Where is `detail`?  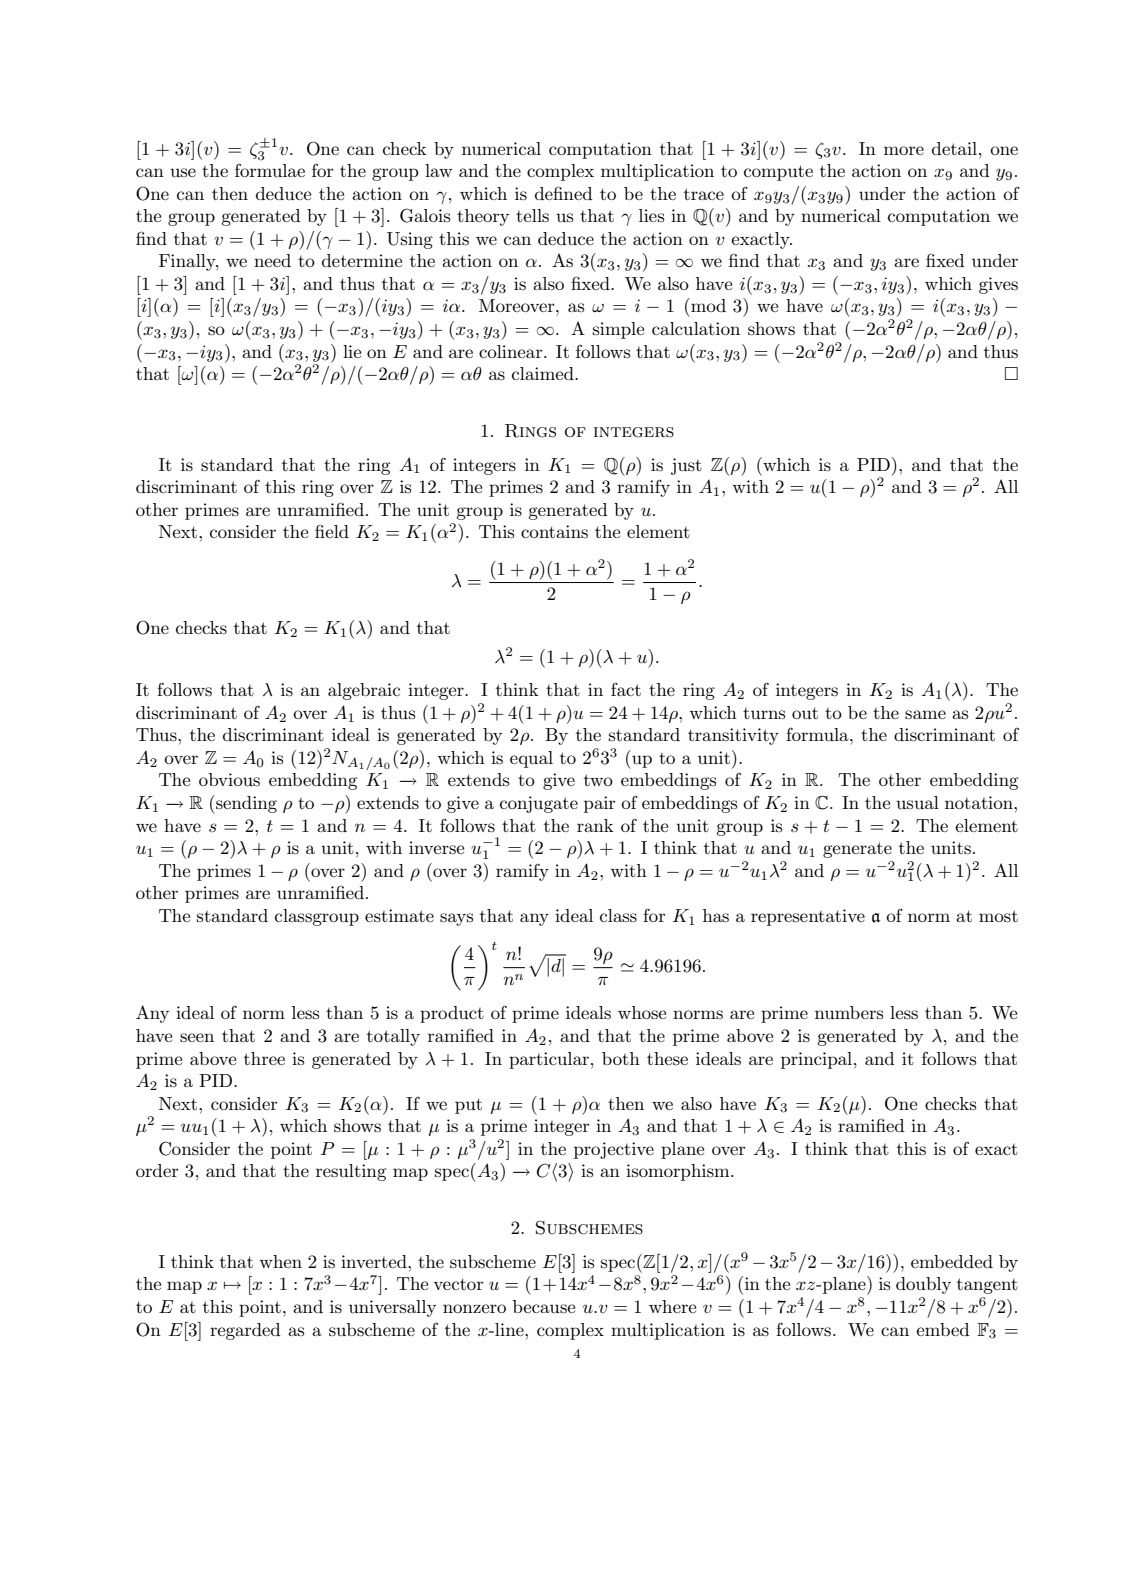 detail is located at coordinates (956, 148).
